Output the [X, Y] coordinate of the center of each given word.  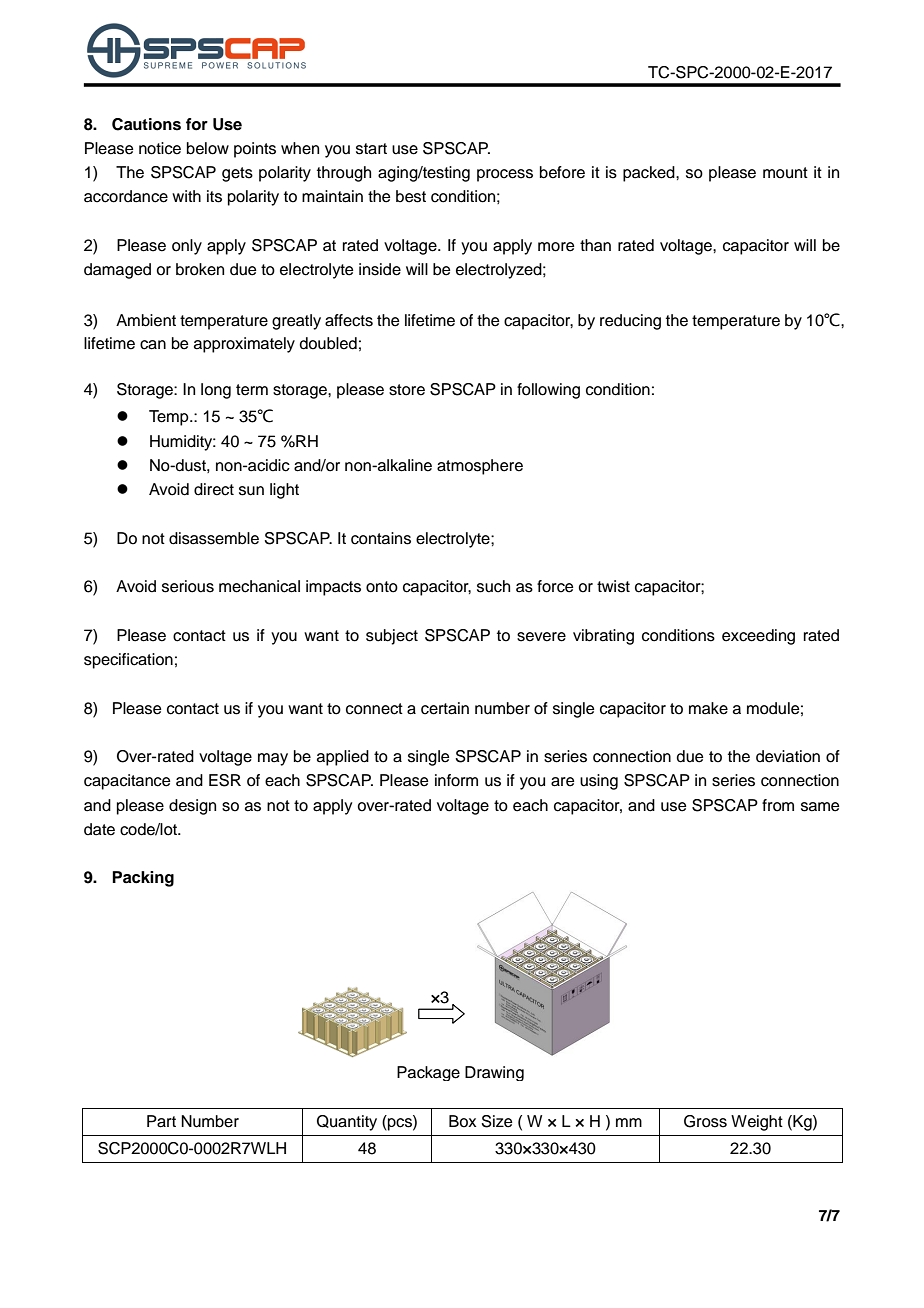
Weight [757, 1123]
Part [161, 1121]
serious [188, 586]
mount [785, 173]
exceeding [758, 637]
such [493, 586]
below [208, 148]
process [505, 175]
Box [462, 1121]
